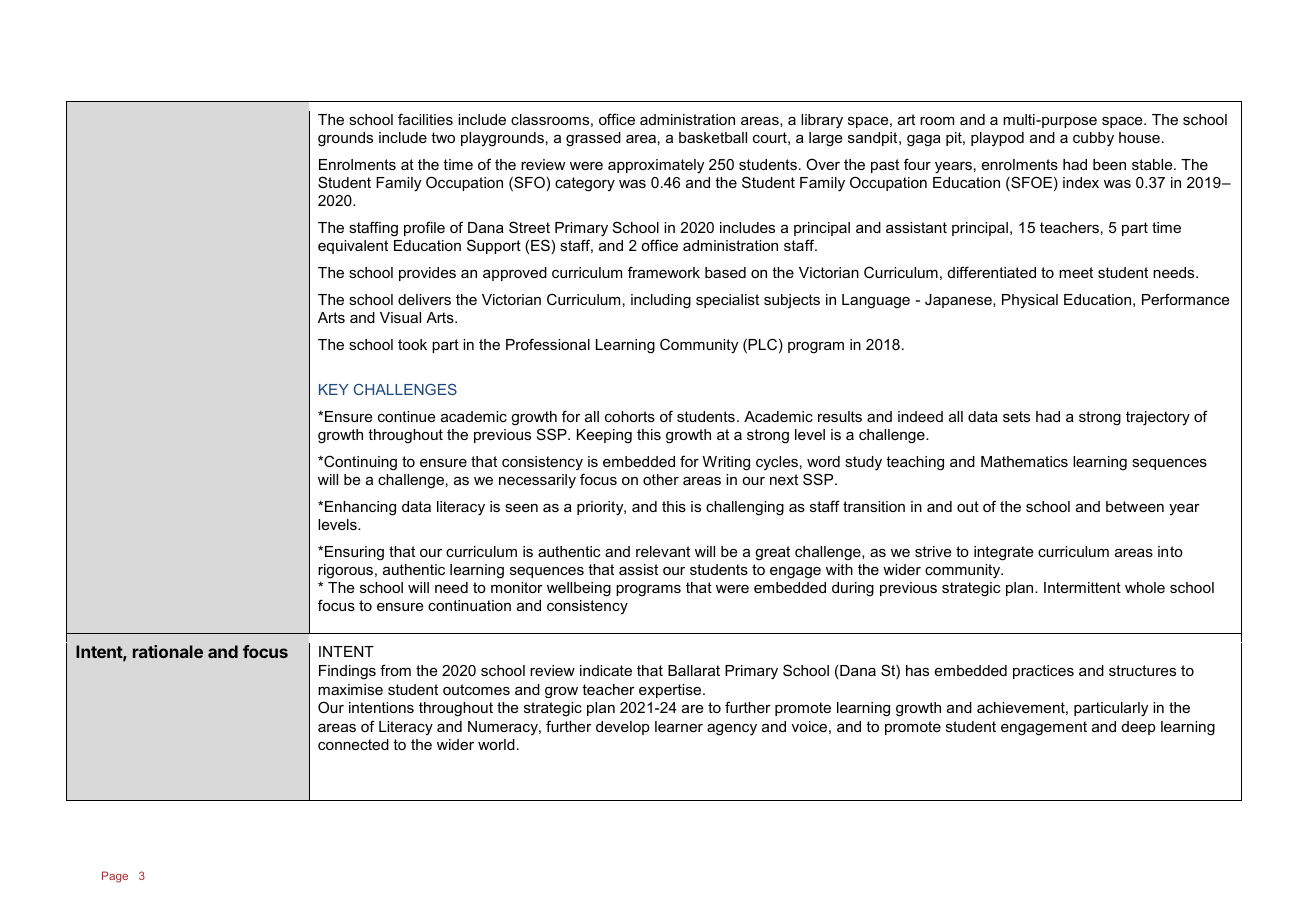 Image resolution: width=1308 pixels, height=924 pixels. I want to click on facilities, so click(425, 119).
